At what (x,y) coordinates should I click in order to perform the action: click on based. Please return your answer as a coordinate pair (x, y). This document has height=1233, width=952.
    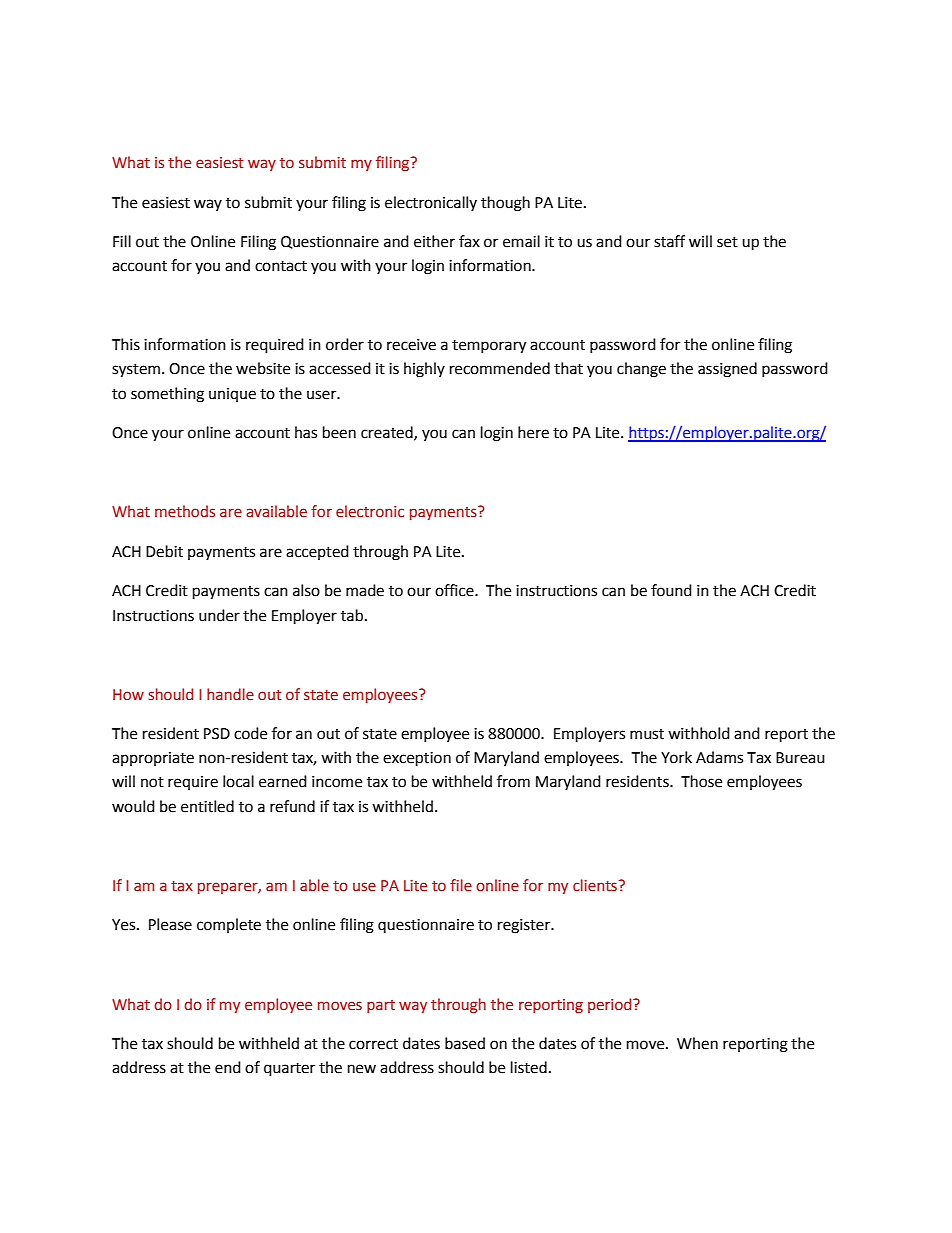
    Looking at the image, I should click on (465, 1043).
